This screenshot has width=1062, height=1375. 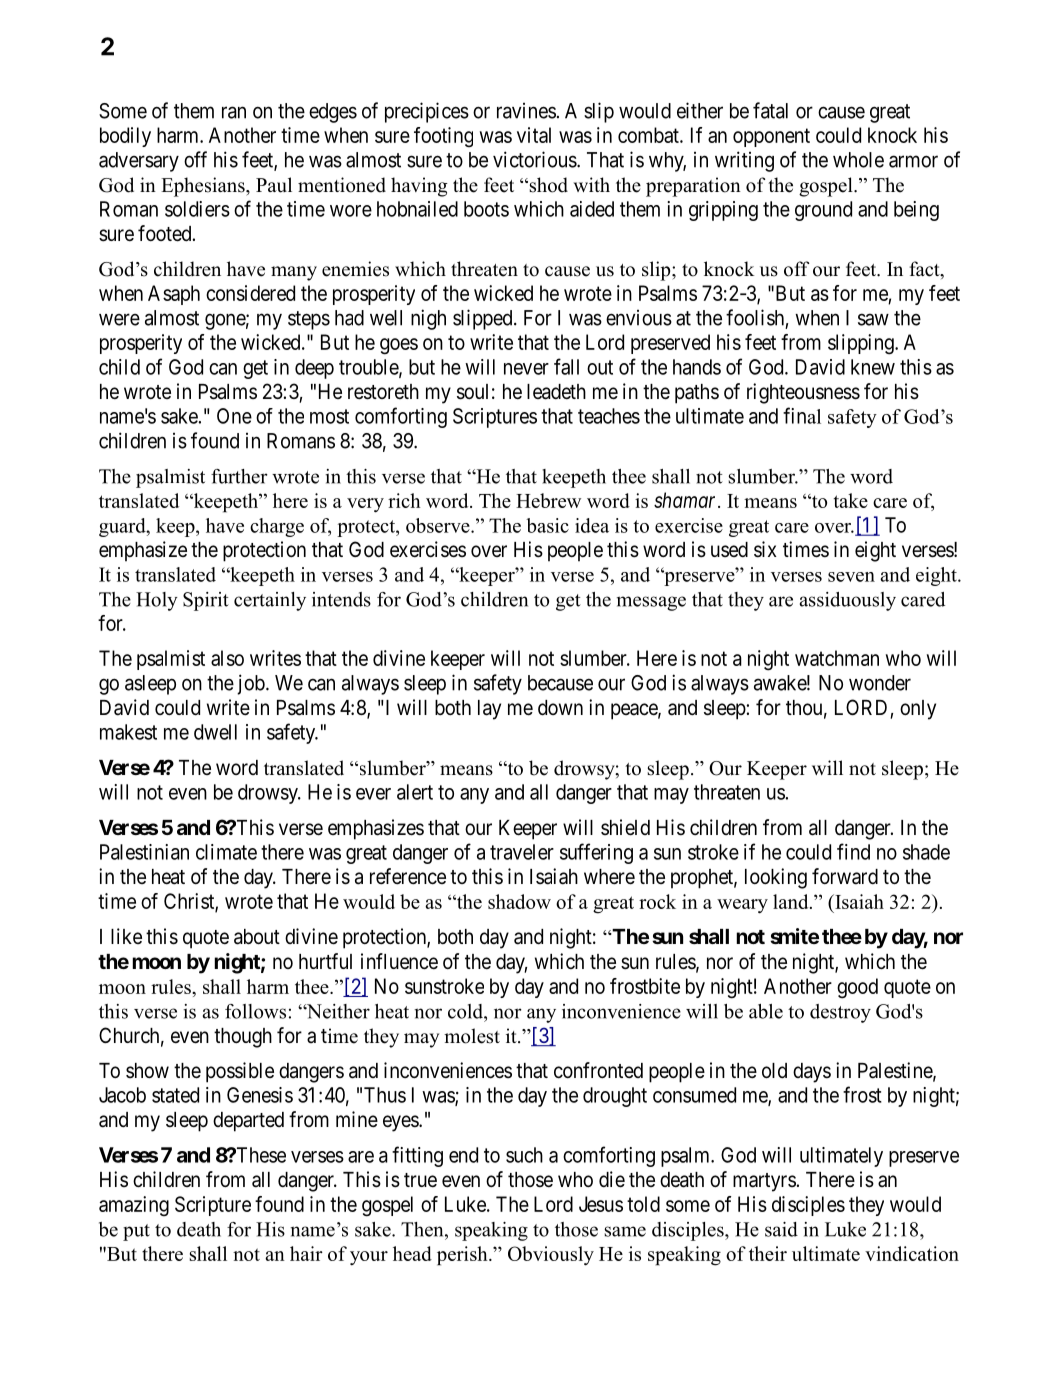 What do you see at coordinates (781, 1229) in the screenshot?
I see `said` at bounding box center [781, 1229].
